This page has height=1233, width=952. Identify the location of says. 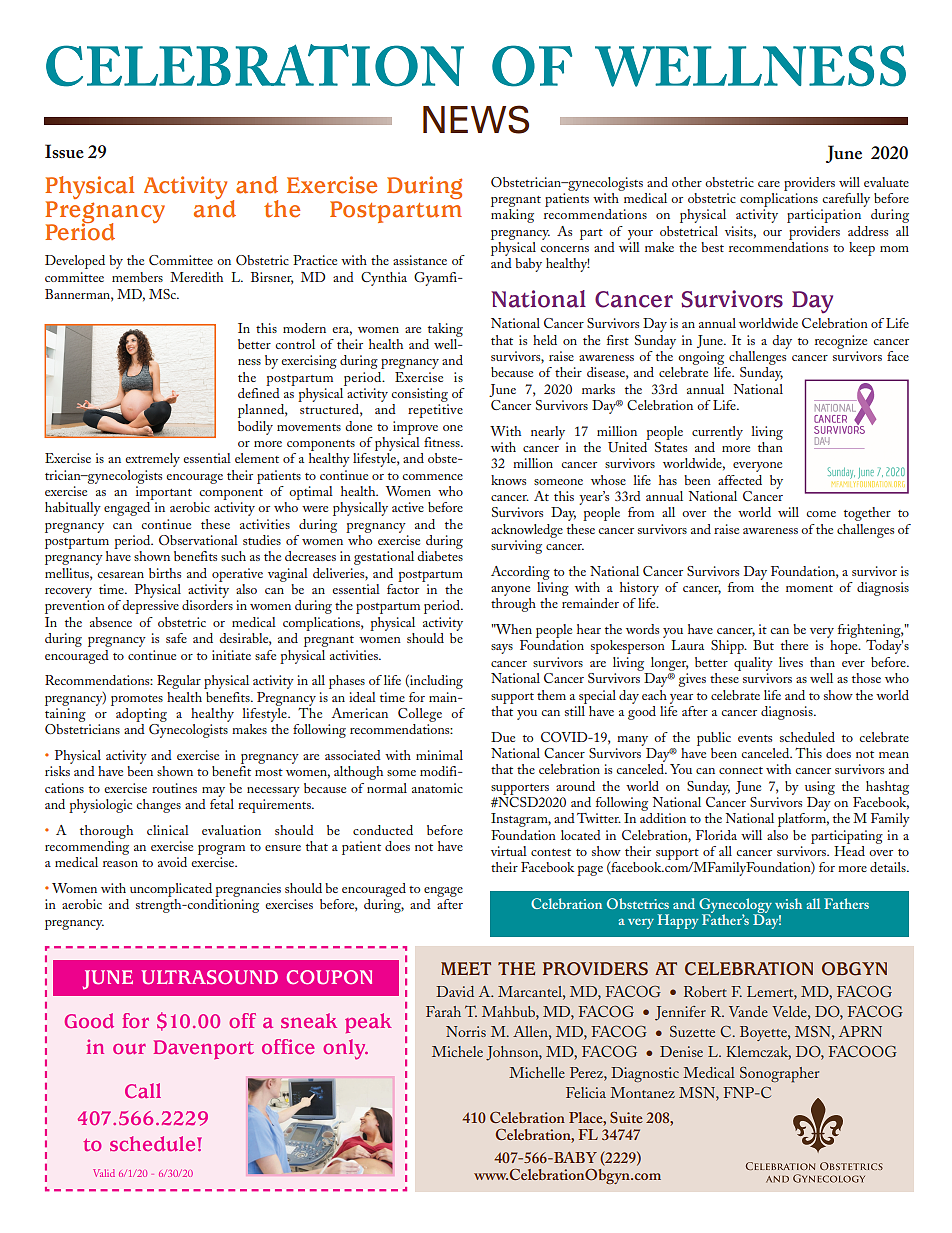
(502, 649).
